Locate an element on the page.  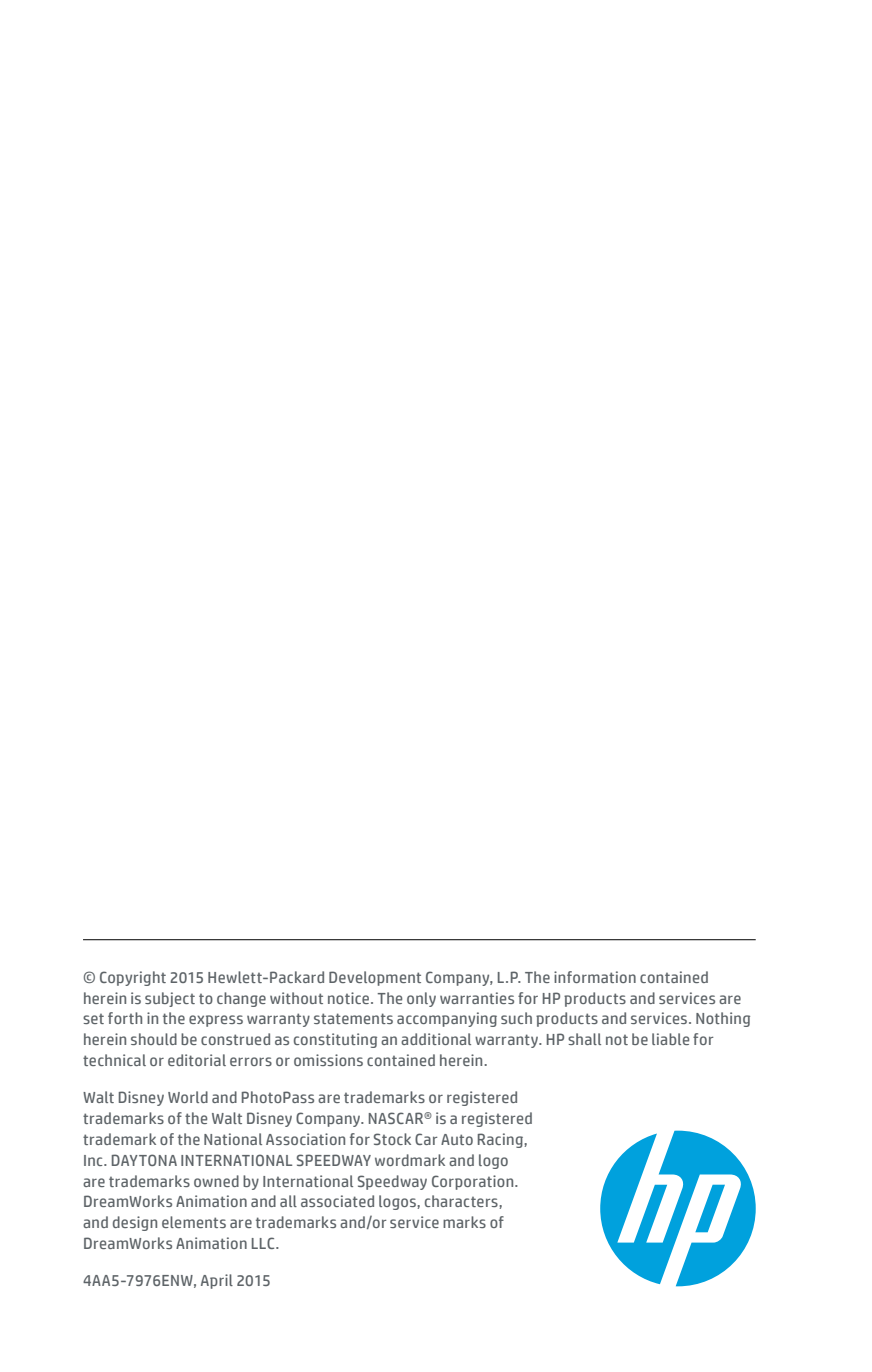
LLC is located at coordinates (264, 1243).
